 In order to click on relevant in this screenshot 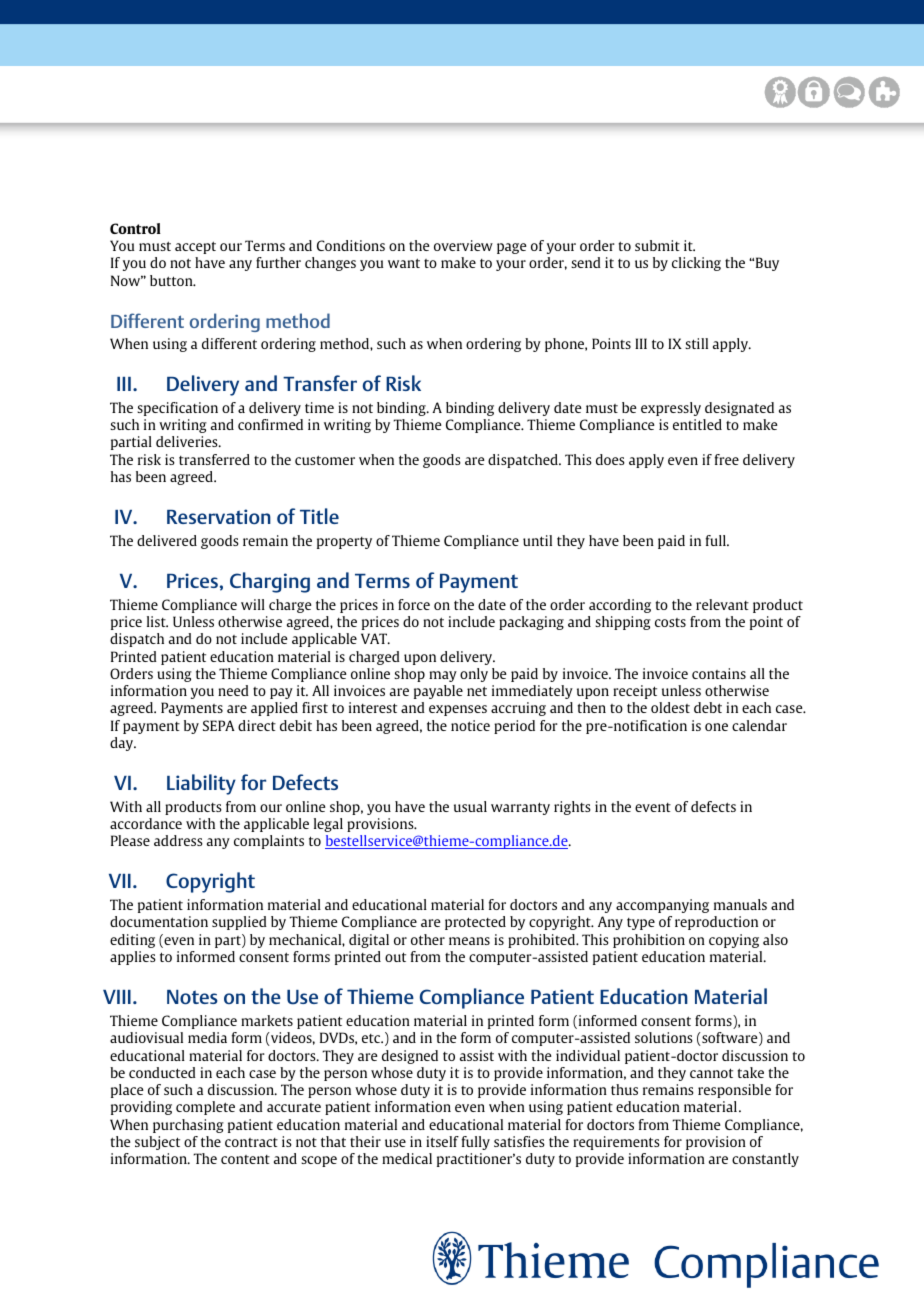, I will do `click(722, 604)`.
